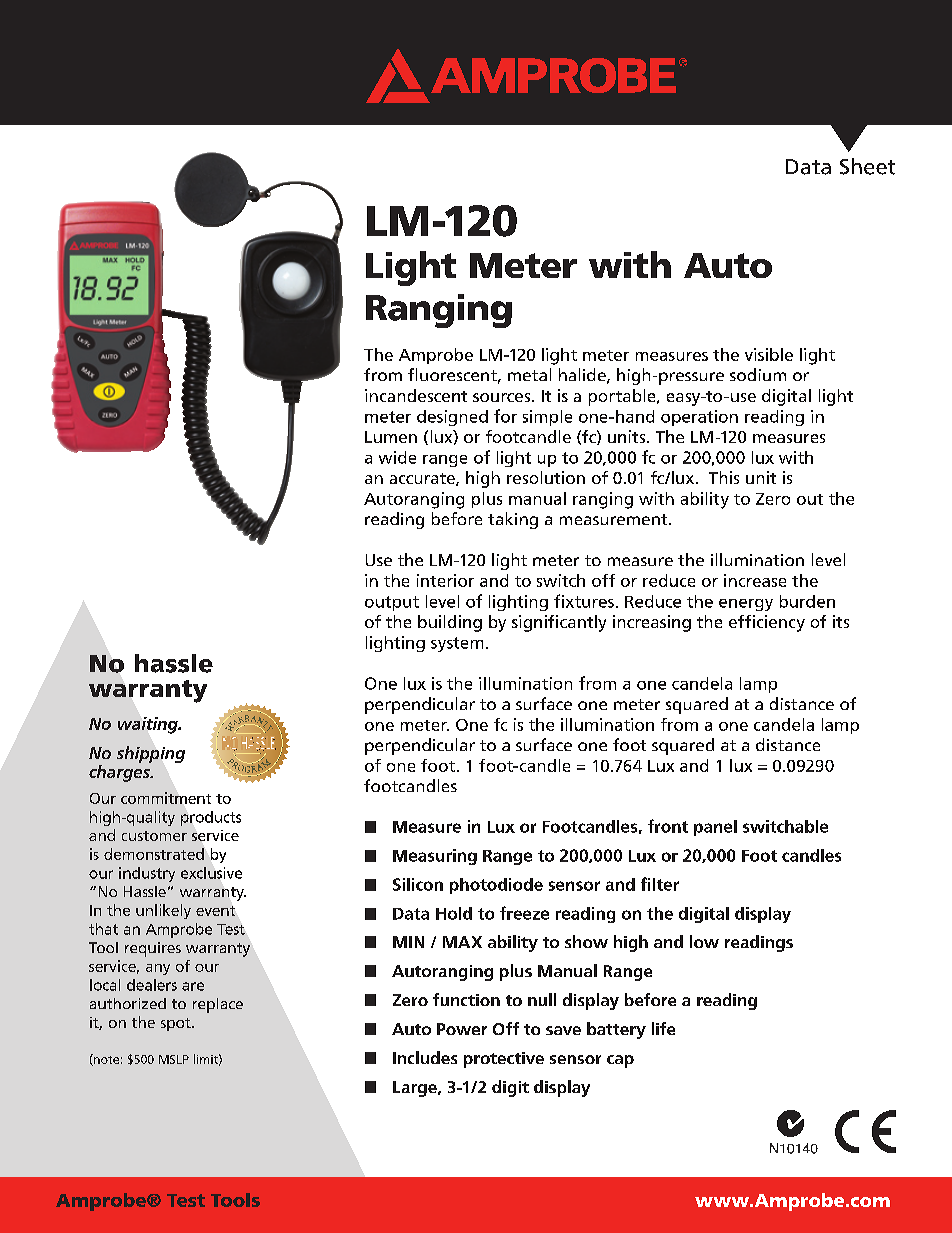  I want to click on incandescent, so click(416, 395).
